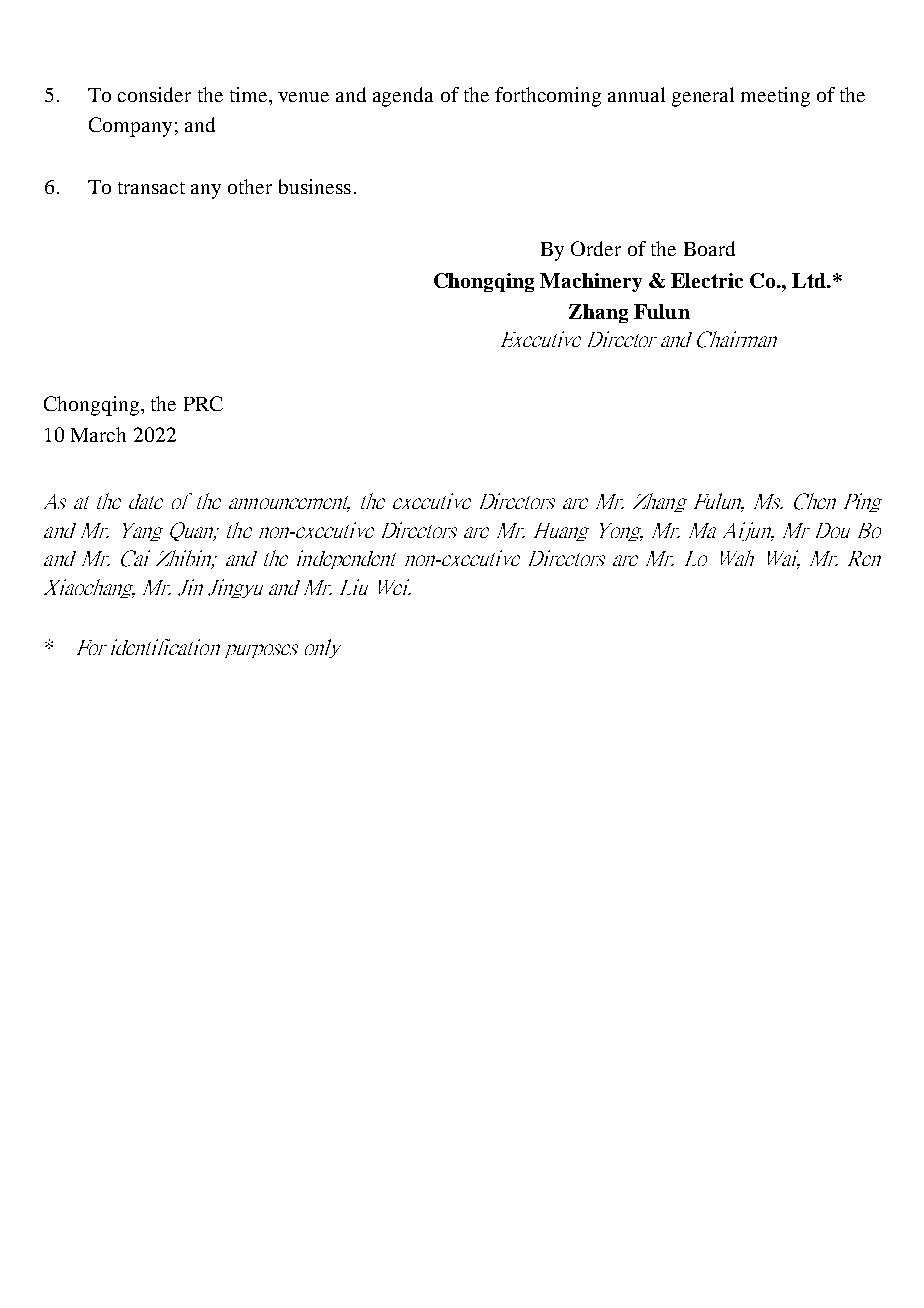 Image resolution: width=924 pixels, height=1308 pixels. Describe the element at coordinates (709, 248) in the screenshot. I see `Board` at that location.
